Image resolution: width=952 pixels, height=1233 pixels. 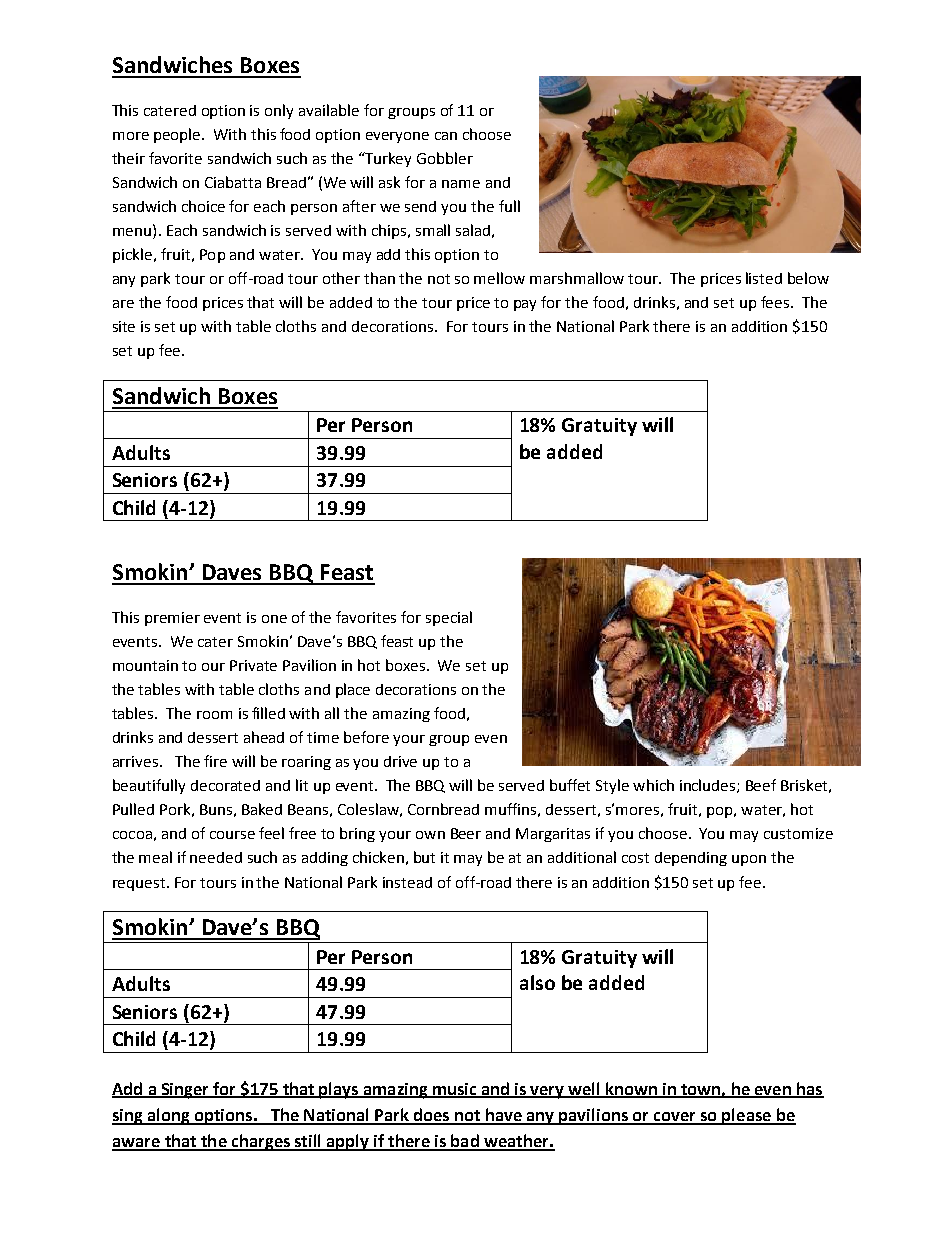 I want to click on special, so click(x=449, y=618).
